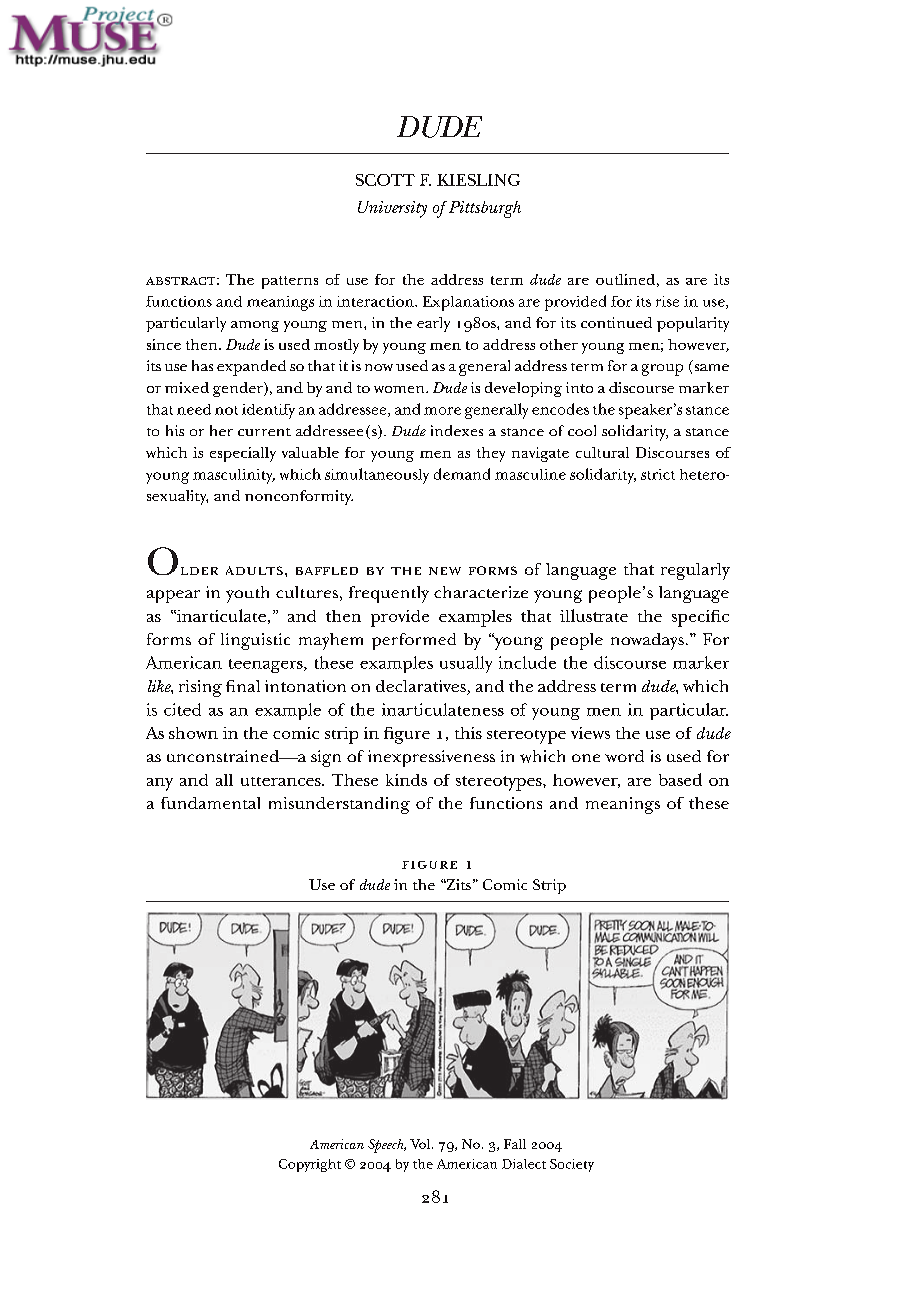  I want to click on usually, so click(466, 664).
